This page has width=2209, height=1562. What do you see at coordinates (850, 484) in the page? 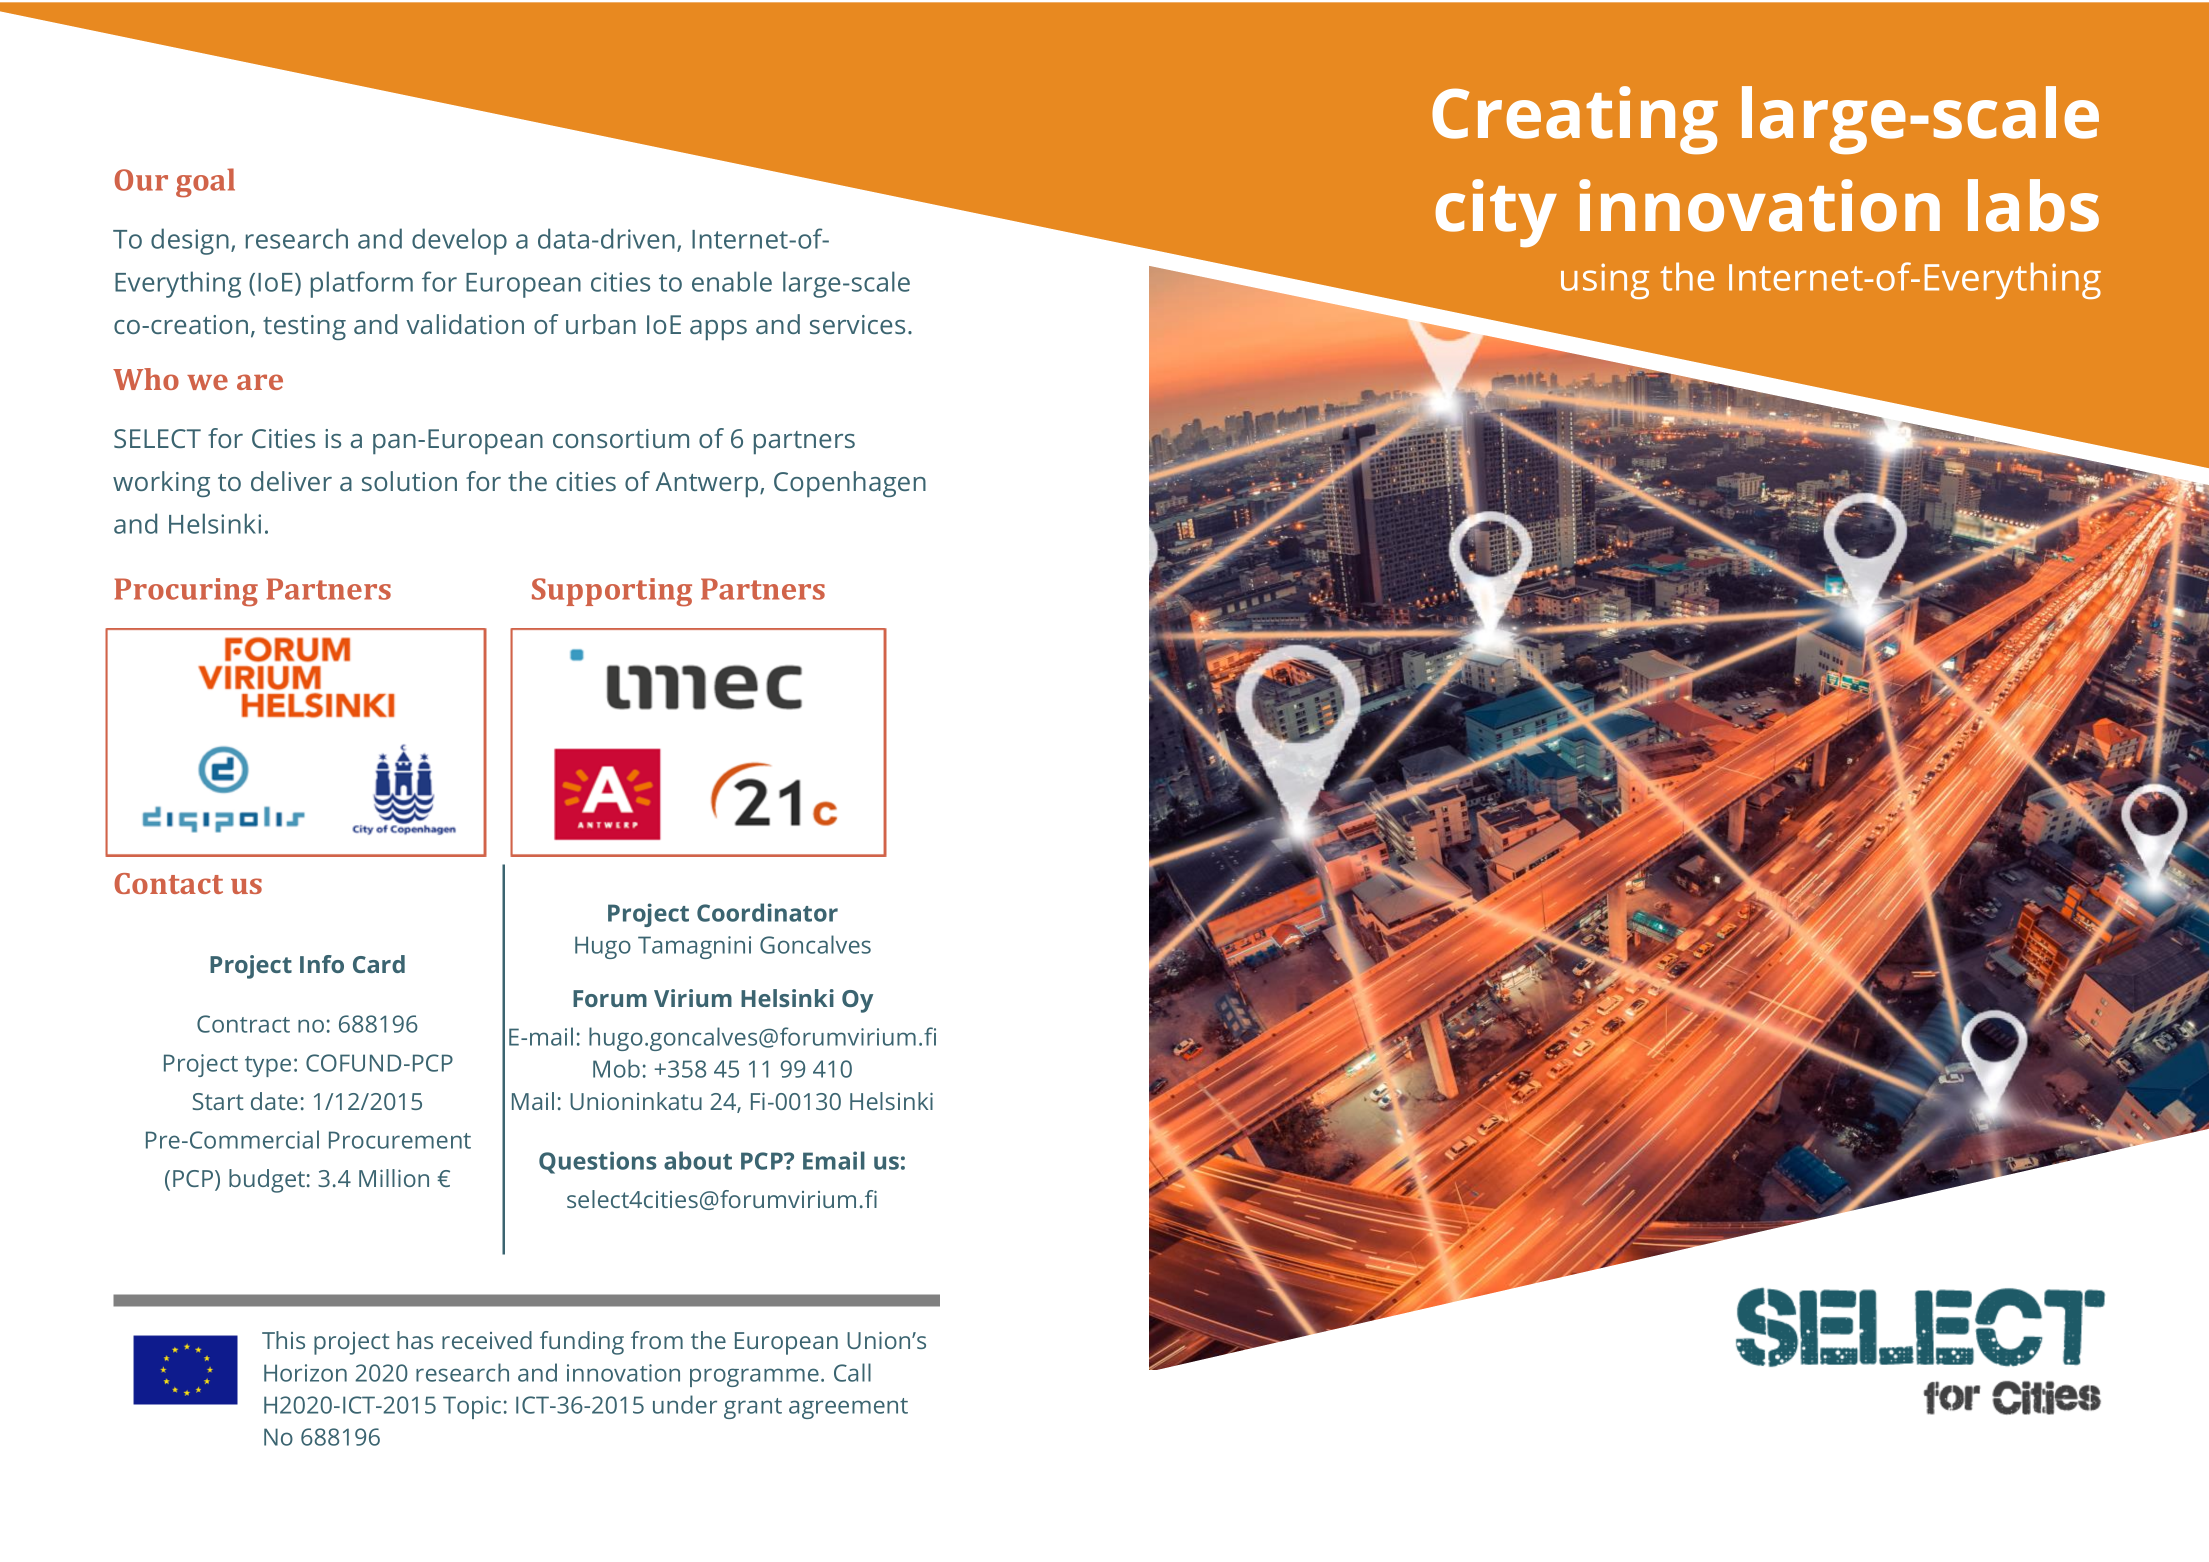
I see `Copenhagen` at bounding box center [850, 484].
